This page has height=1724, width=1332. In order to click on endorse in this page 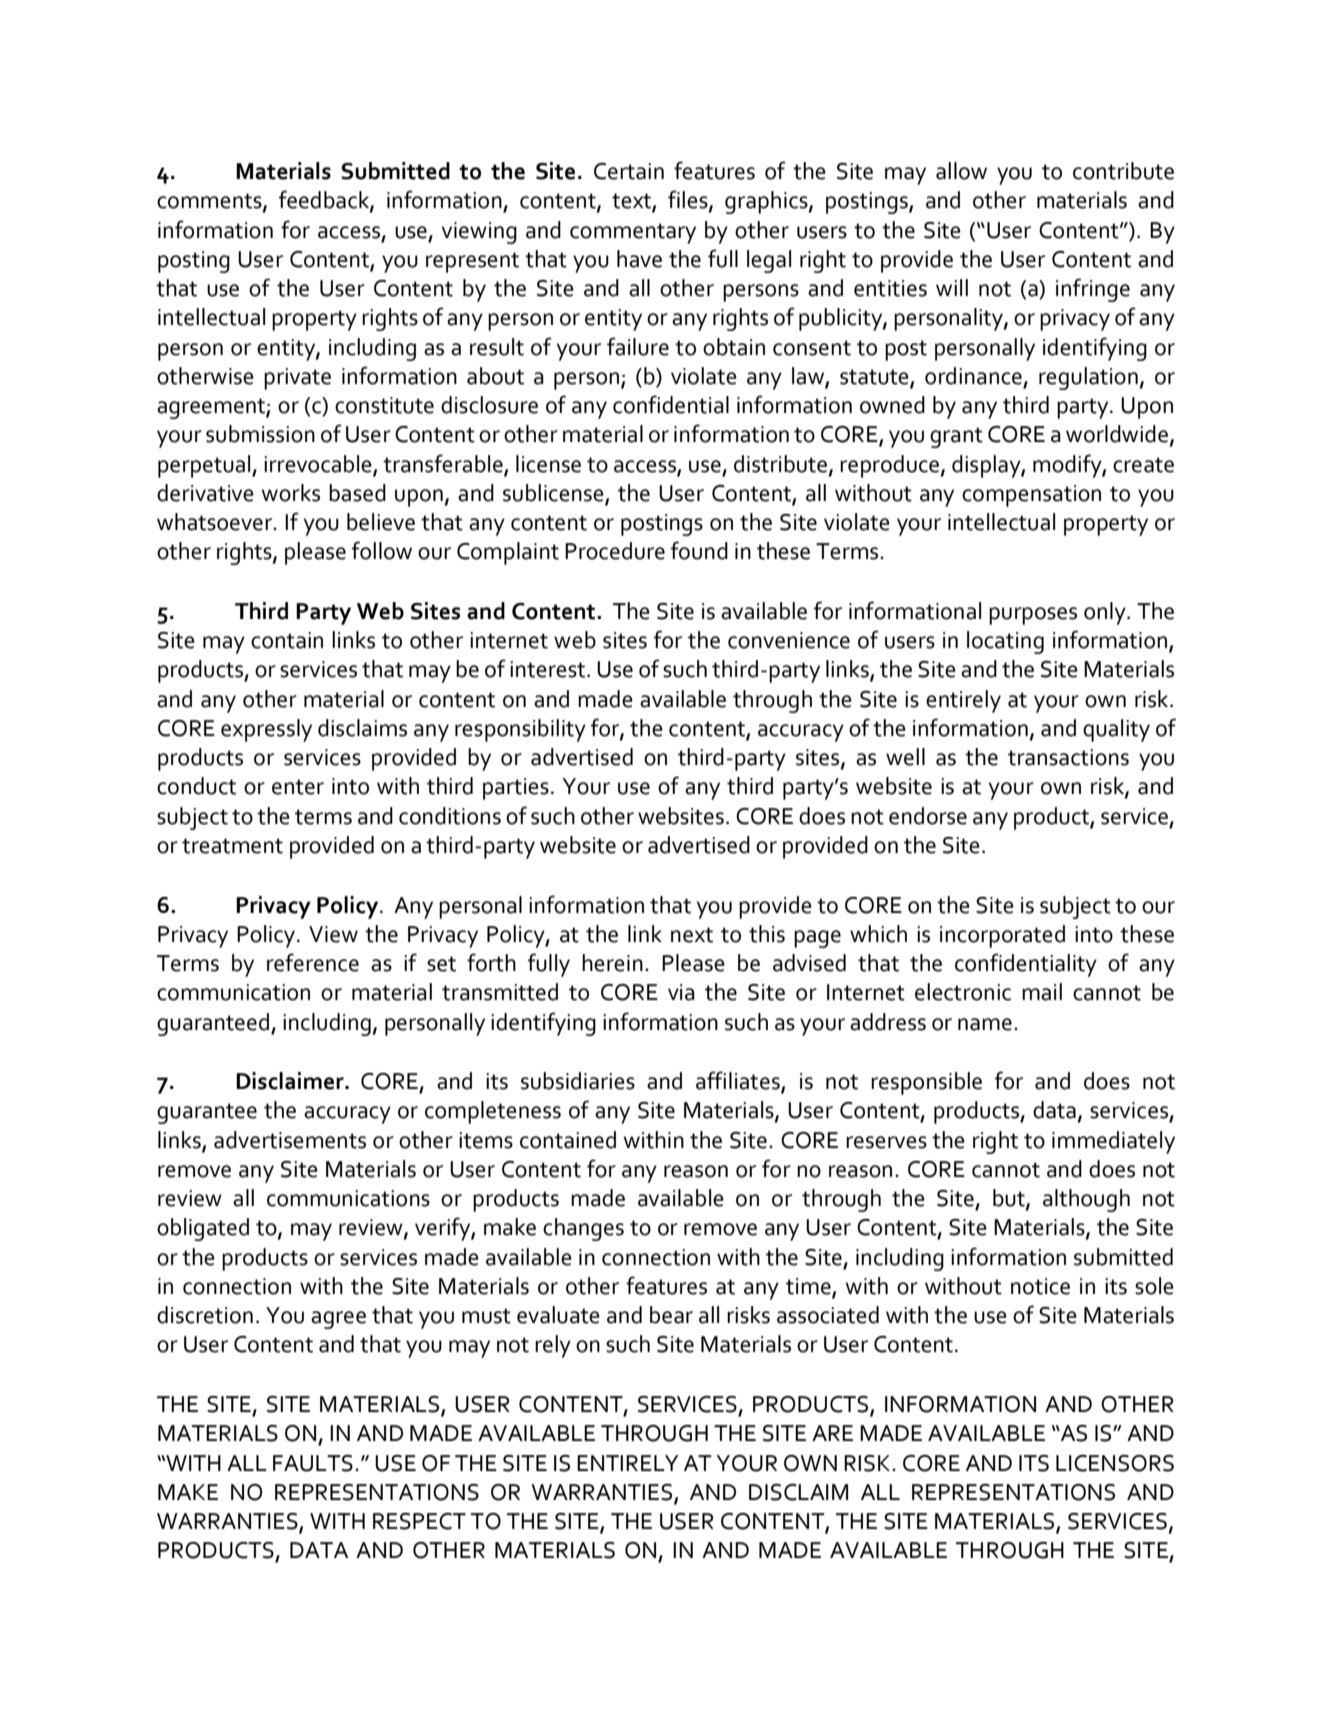, I will do `click(928, 816)`.
